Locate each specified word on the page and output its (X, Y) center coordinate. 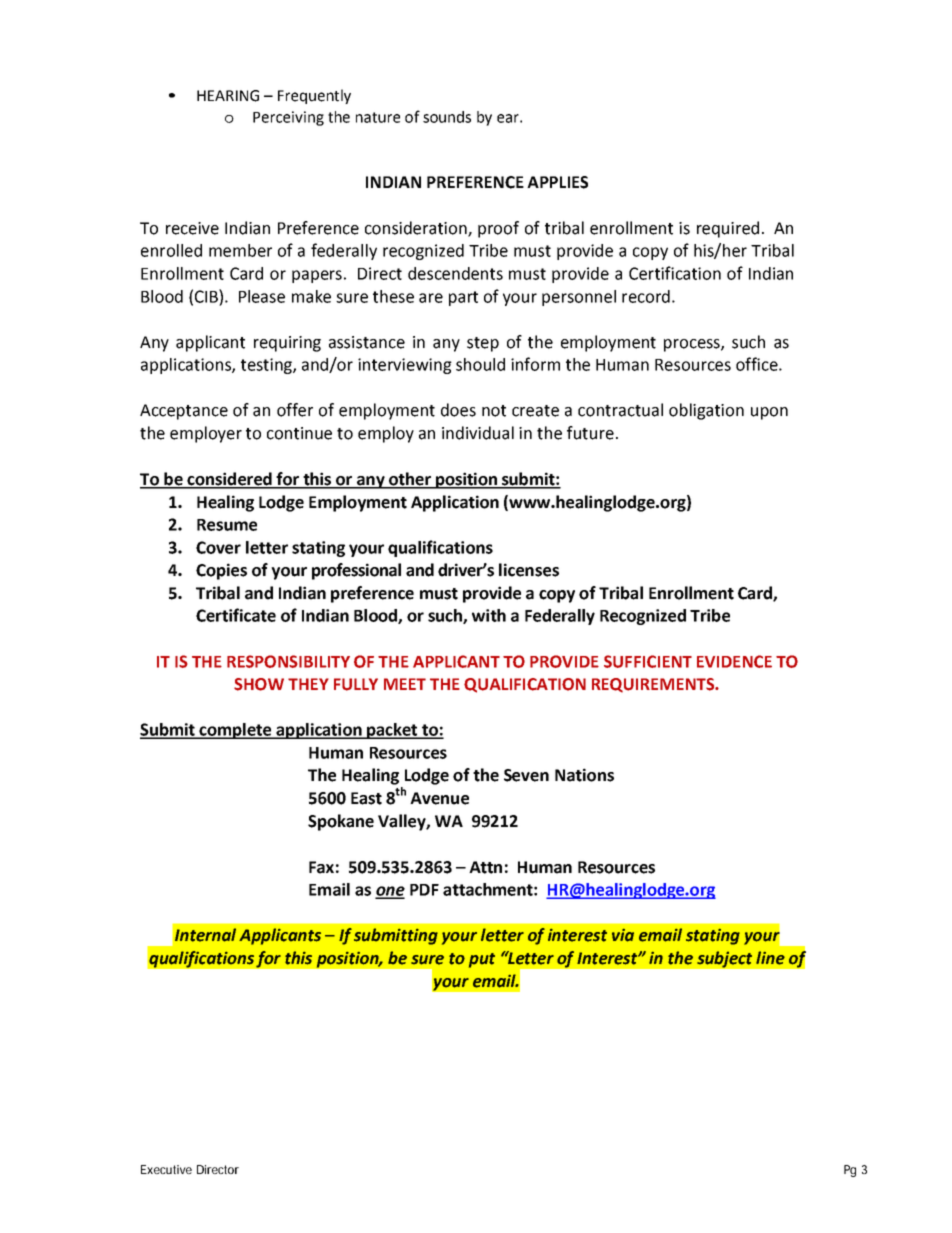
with (489, 615)
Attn (485, 867)
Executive (166, 1169)
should (480, 364)
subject (725, 959)
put (482, 960)
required (728, 229)
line (770, 958)
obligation (706, 411)
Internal (205, 935)
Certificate (236, 615)
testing (267, 366)
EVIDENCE (734, 661)
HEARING (228, 96)
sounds (447, 117)
